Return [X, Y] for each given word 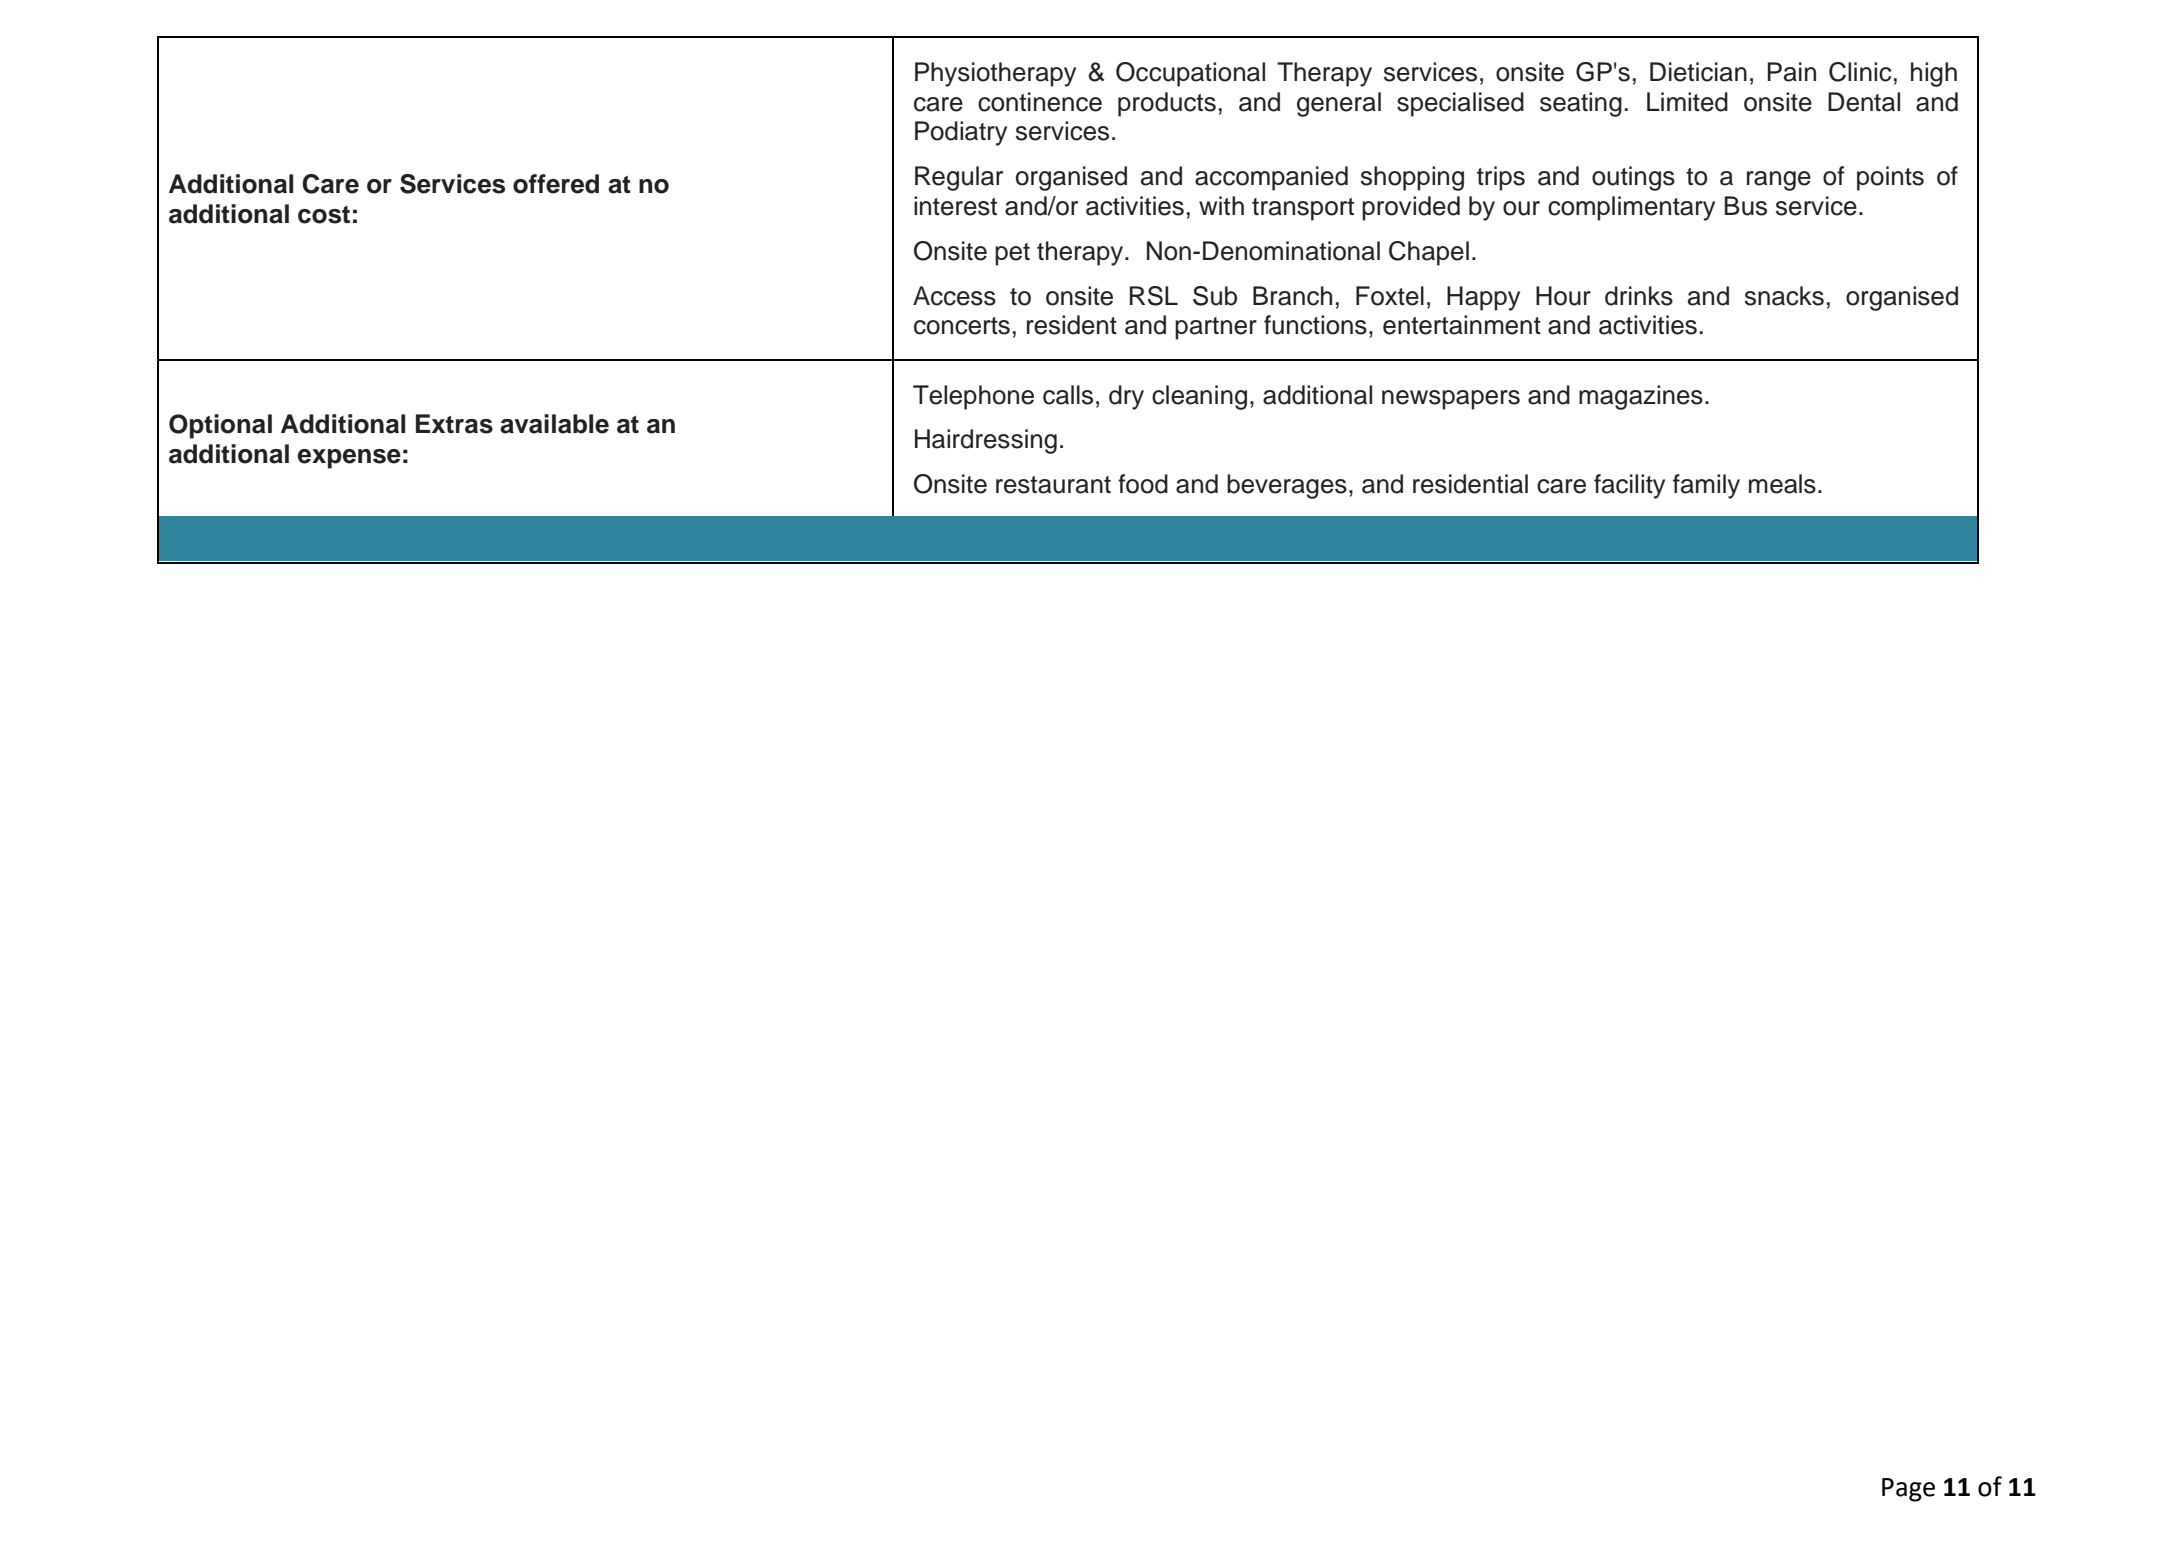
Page [1908, 1490]
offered [556, 184]
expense [349, 459]
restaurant [1053, 485]
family [1706, 486]
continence [1040, 102]
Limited [1687, 102]
